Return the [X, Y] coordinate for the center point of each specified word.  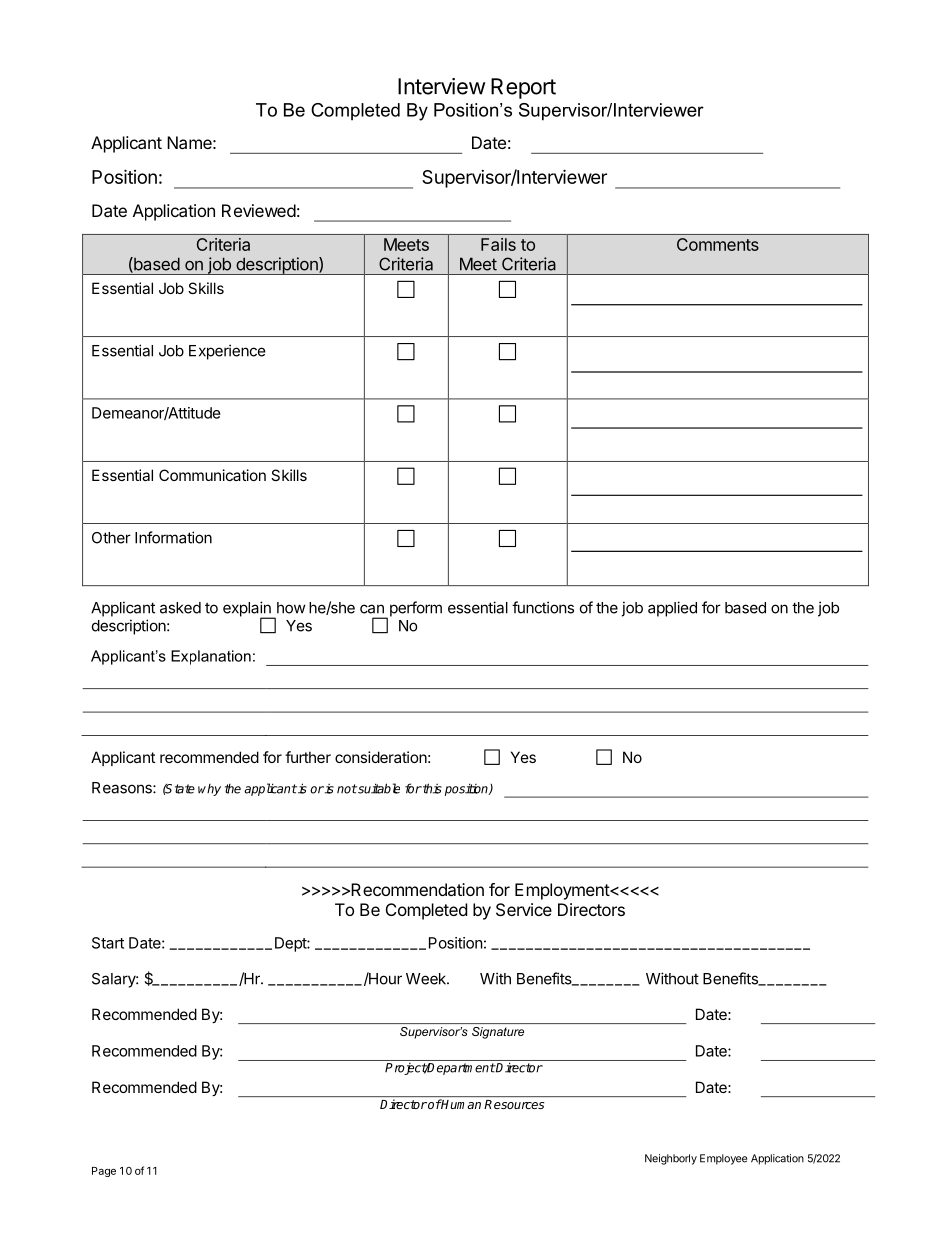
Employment [563, 891]
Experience [227, 352]
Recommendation [416, 889]
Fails [498, 244]
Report [523, 88]
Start [108, 943]
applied [672, 609]
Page [104, 1172]
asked [180, 608]
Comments [718, 244]
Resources [514, 1104]
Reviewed [259, 210]
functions [543, 607]
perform [414, 610]
